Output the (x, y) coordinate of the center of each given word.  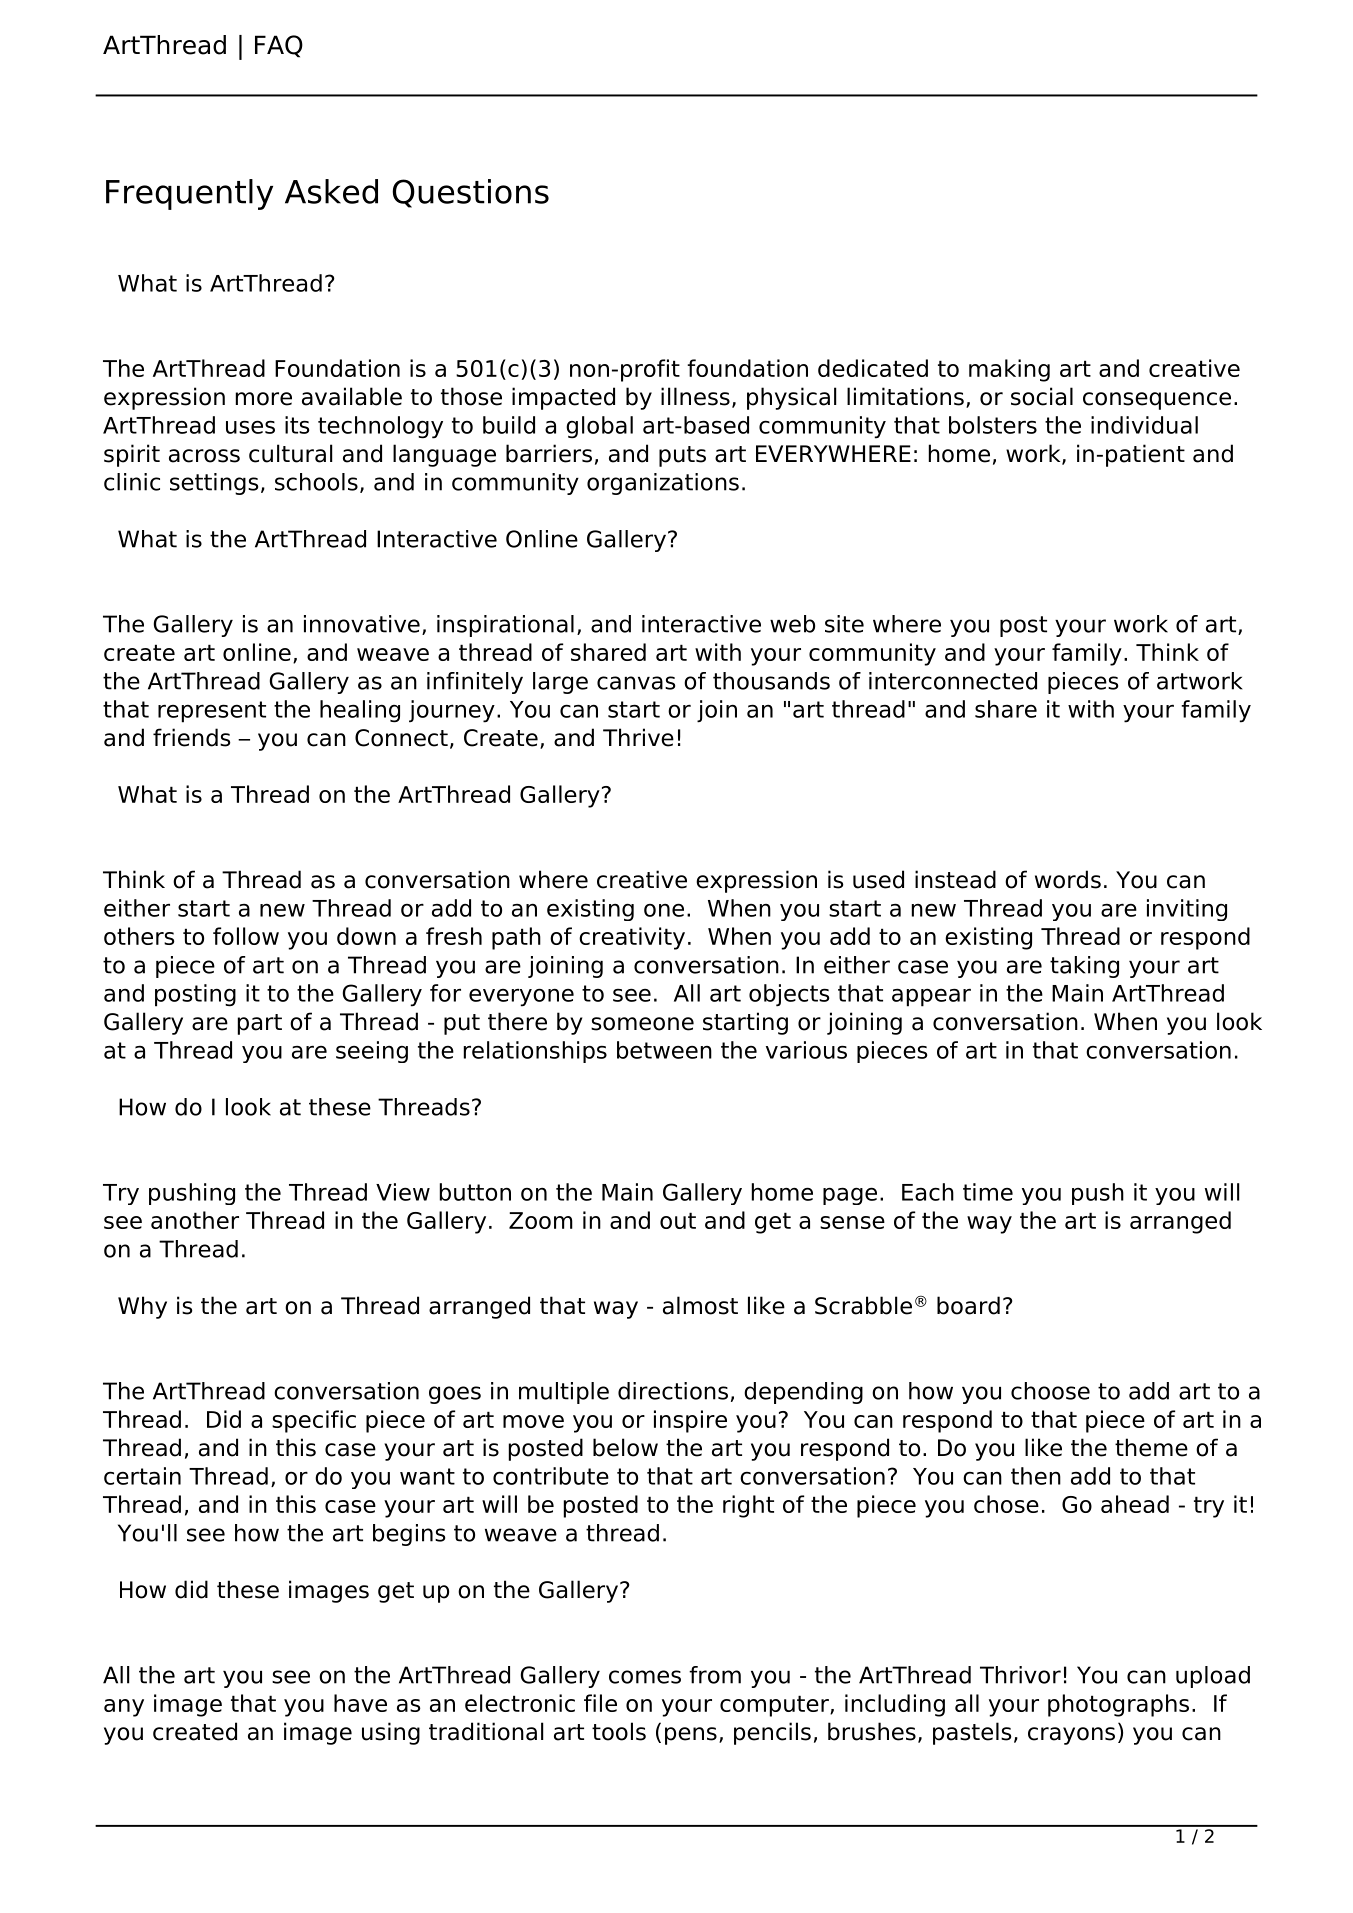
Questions (470, 193)
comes (645, 1677)
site (844, 624)
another (195, 1220)
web (792, 624)
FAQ (279, 46)
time (988, 1192)
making (1009, 370)
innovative (362, 624)
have (360, 1703)
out (678, 1220)
